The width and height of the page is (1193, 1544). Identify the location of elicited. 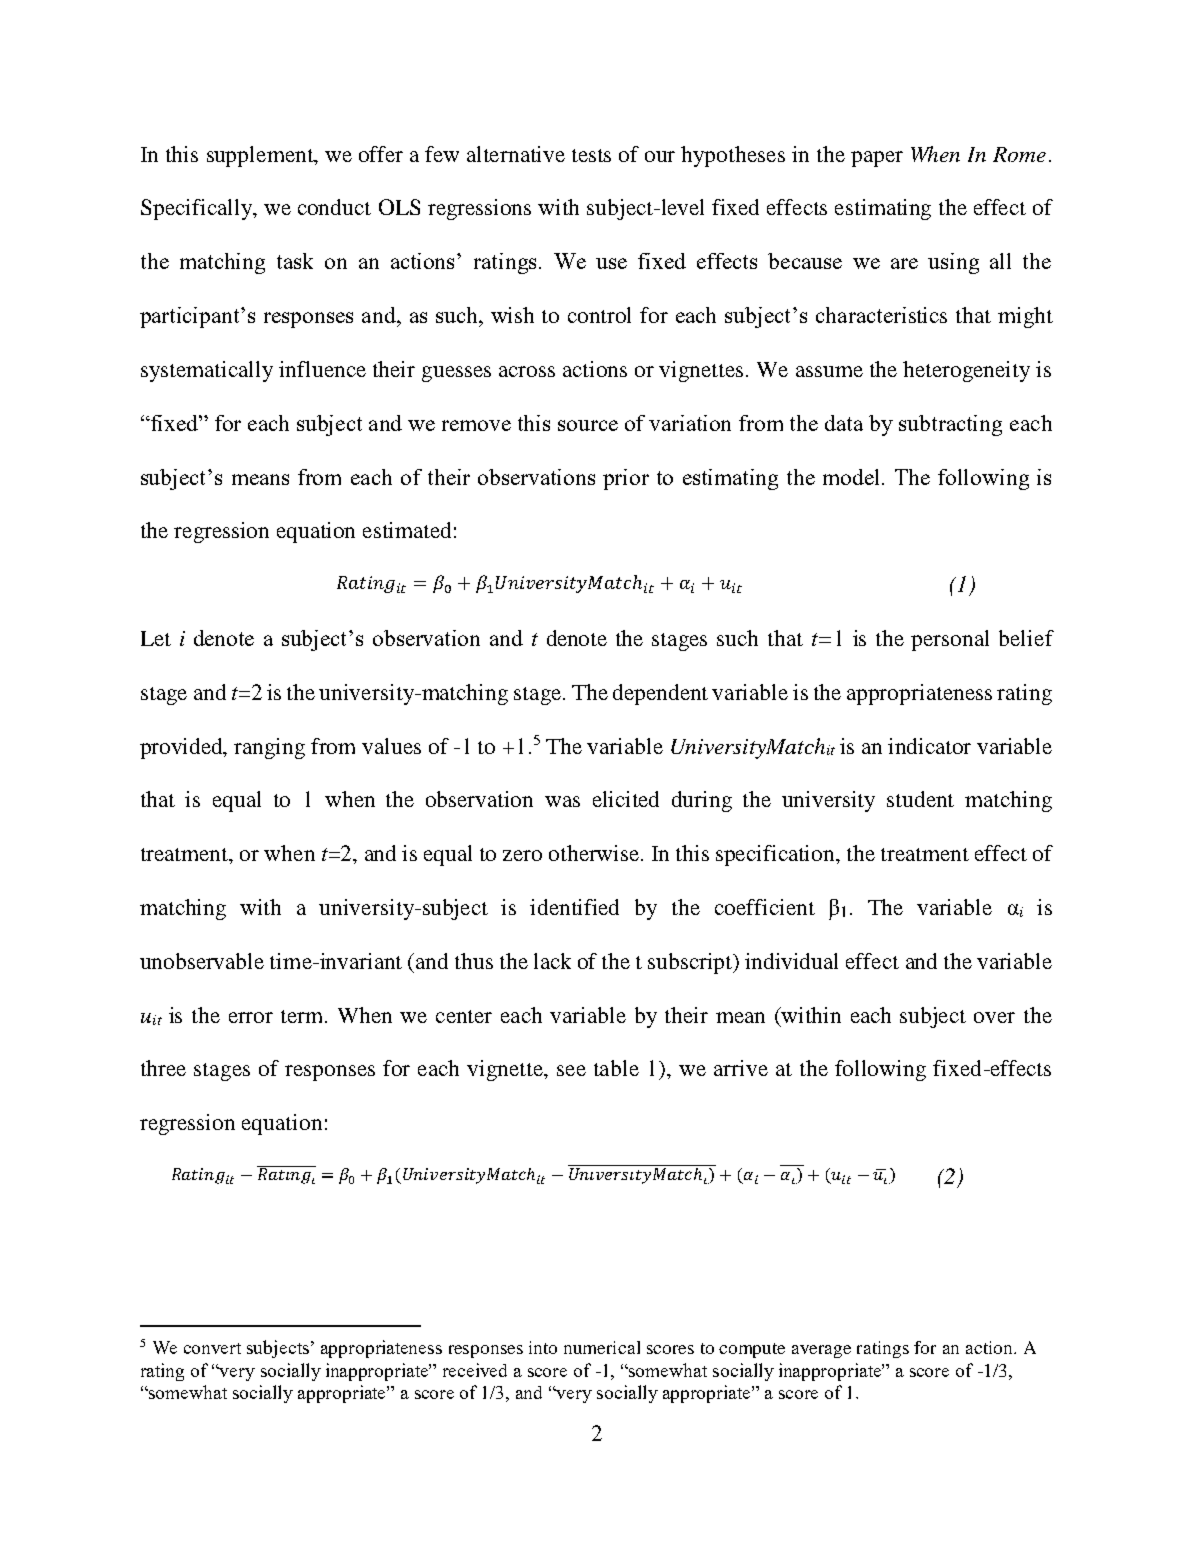
(626, 799).
